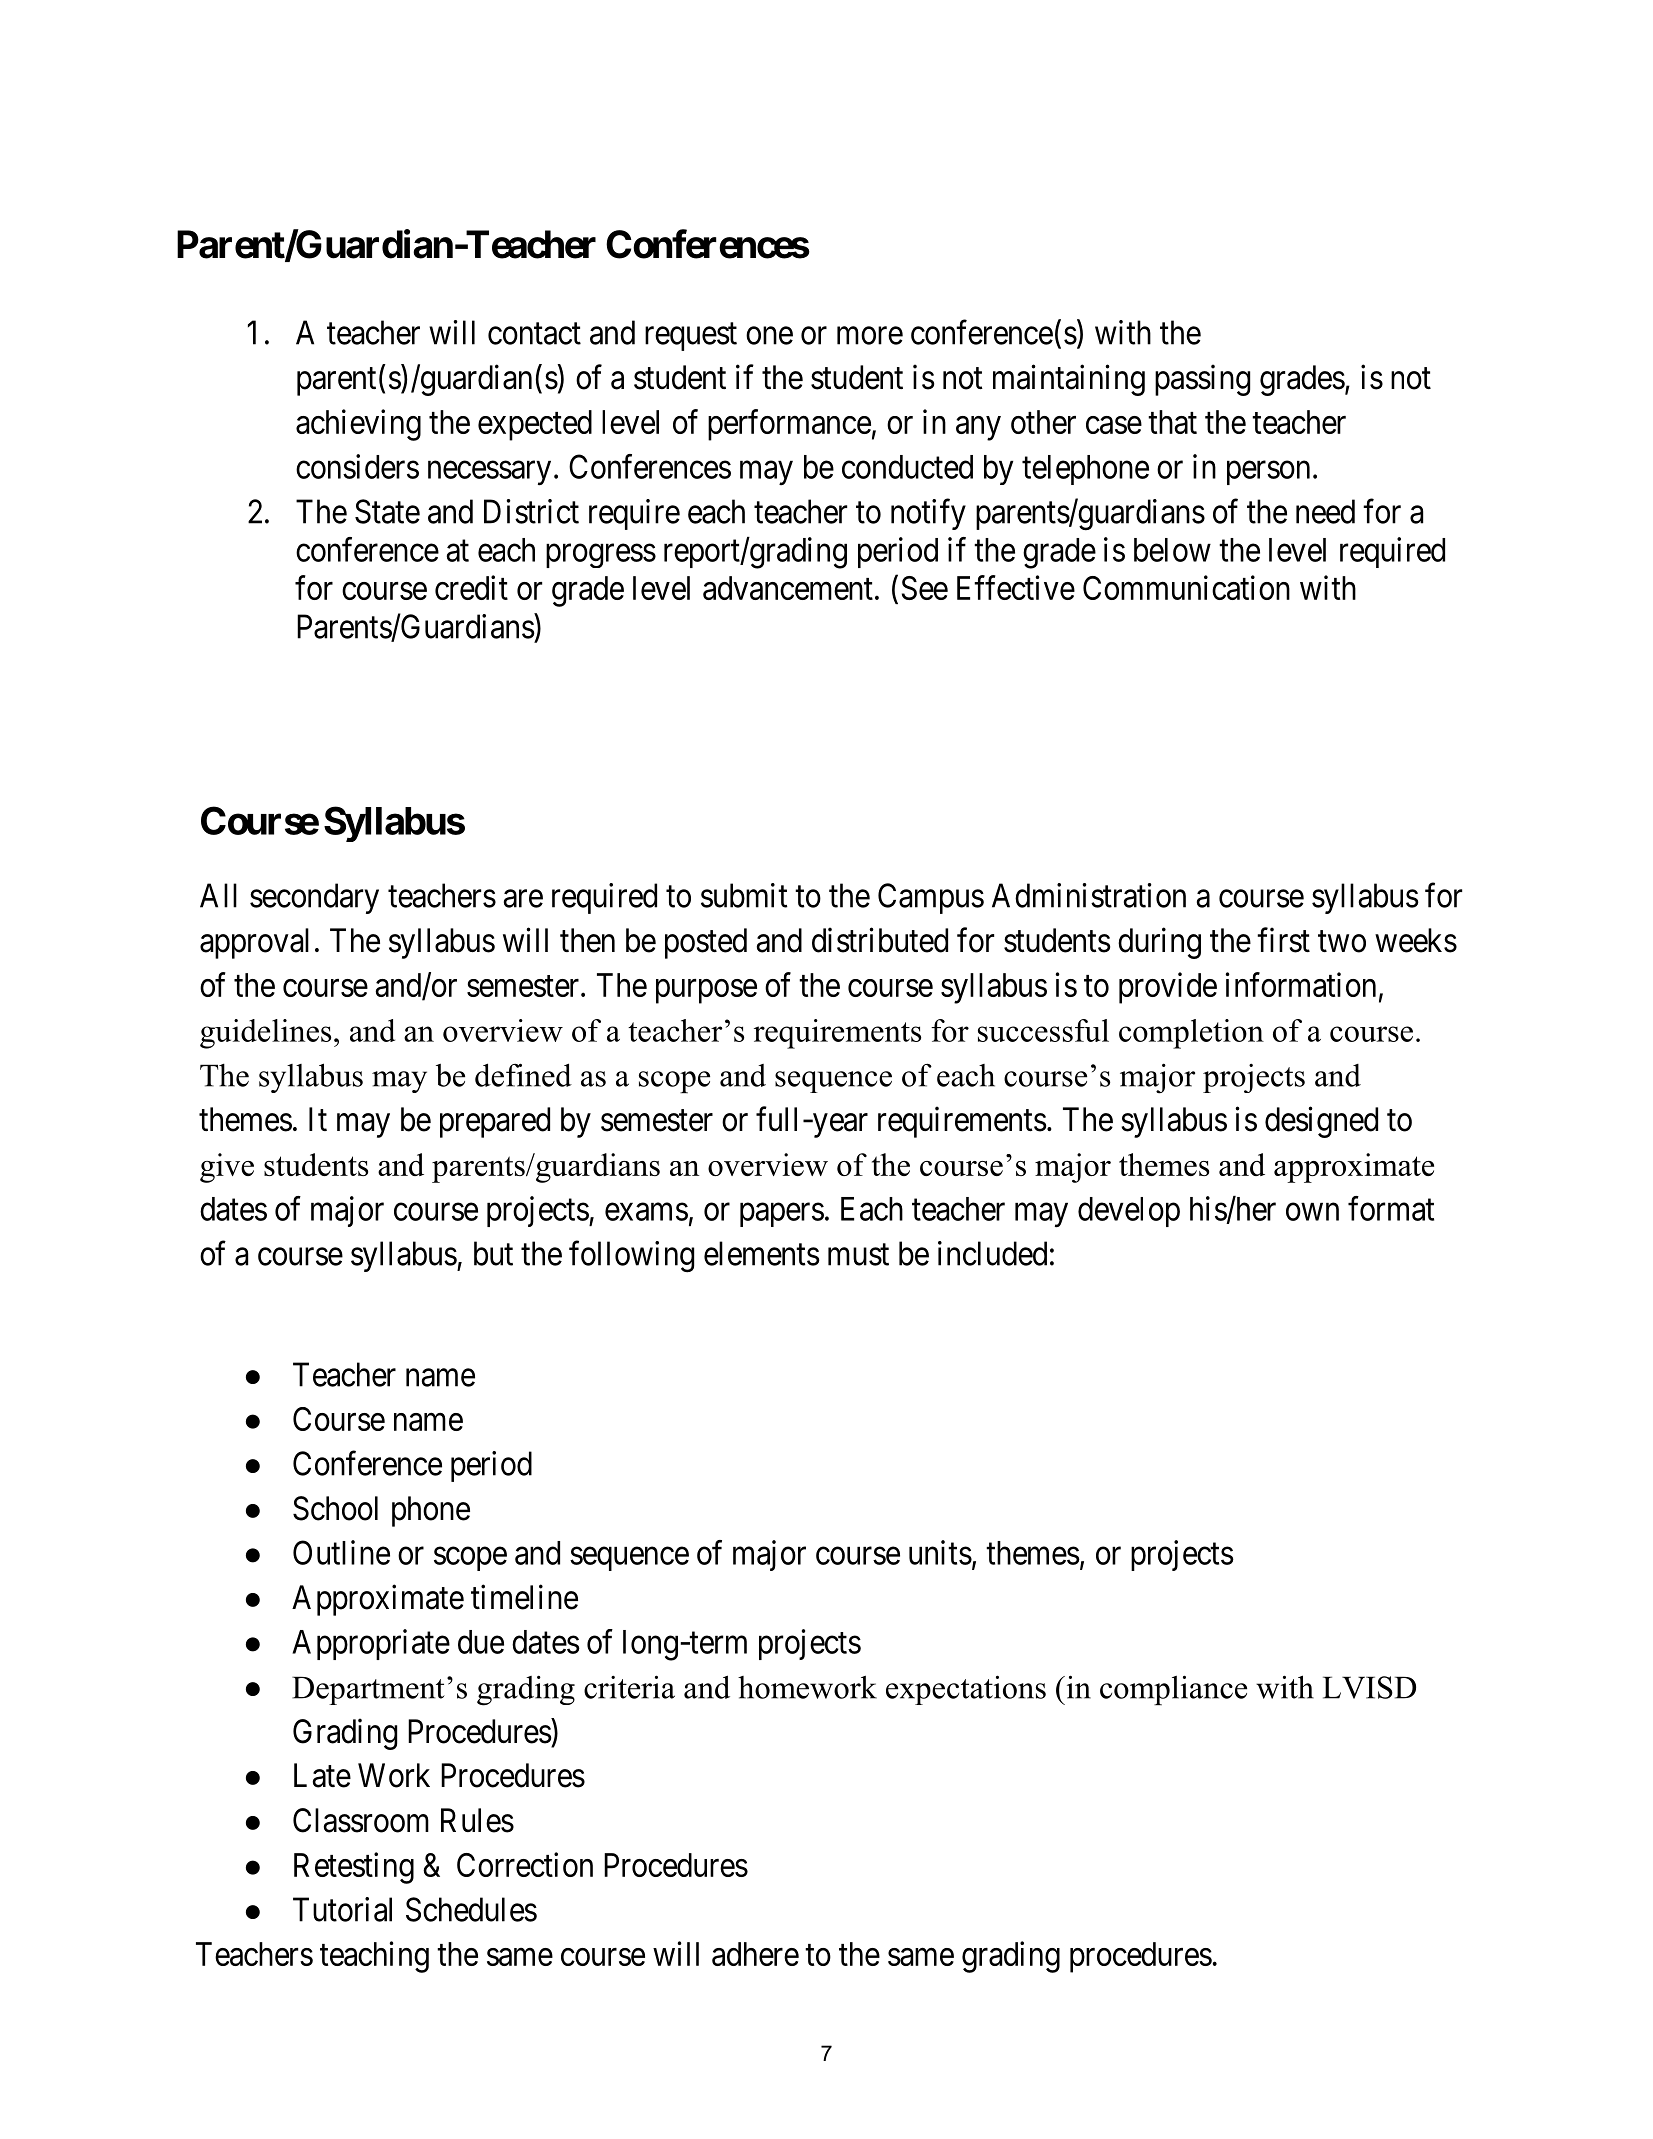 Image resolution: width=1653 pixels, height=2139 pixels. Describe the element at coordinates (1312, 1212) in the screenshot. I see `own` at that location.
